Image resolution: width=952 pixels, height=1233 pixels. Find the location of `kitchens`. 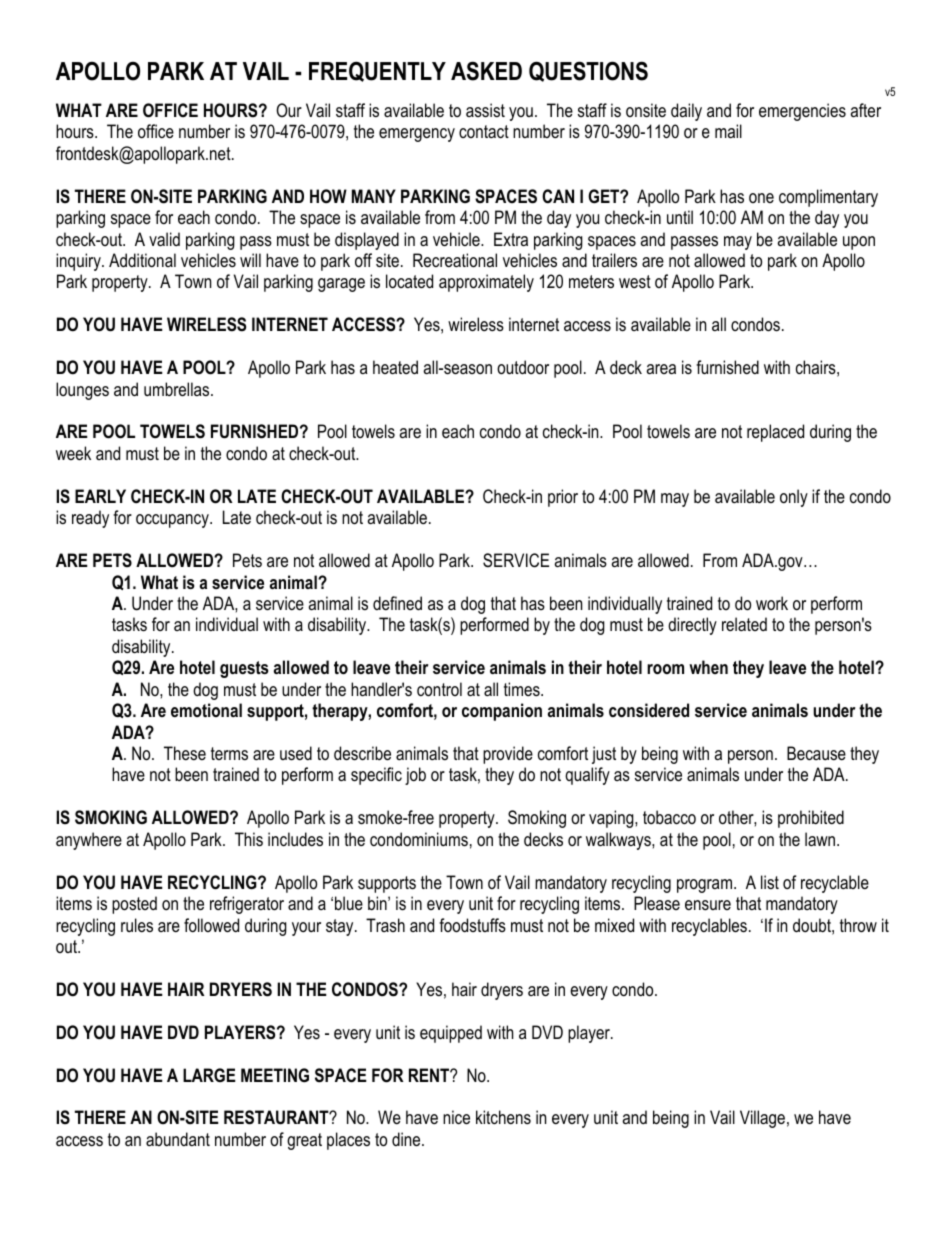

kitchens is located at coordinates (503, 1117).
